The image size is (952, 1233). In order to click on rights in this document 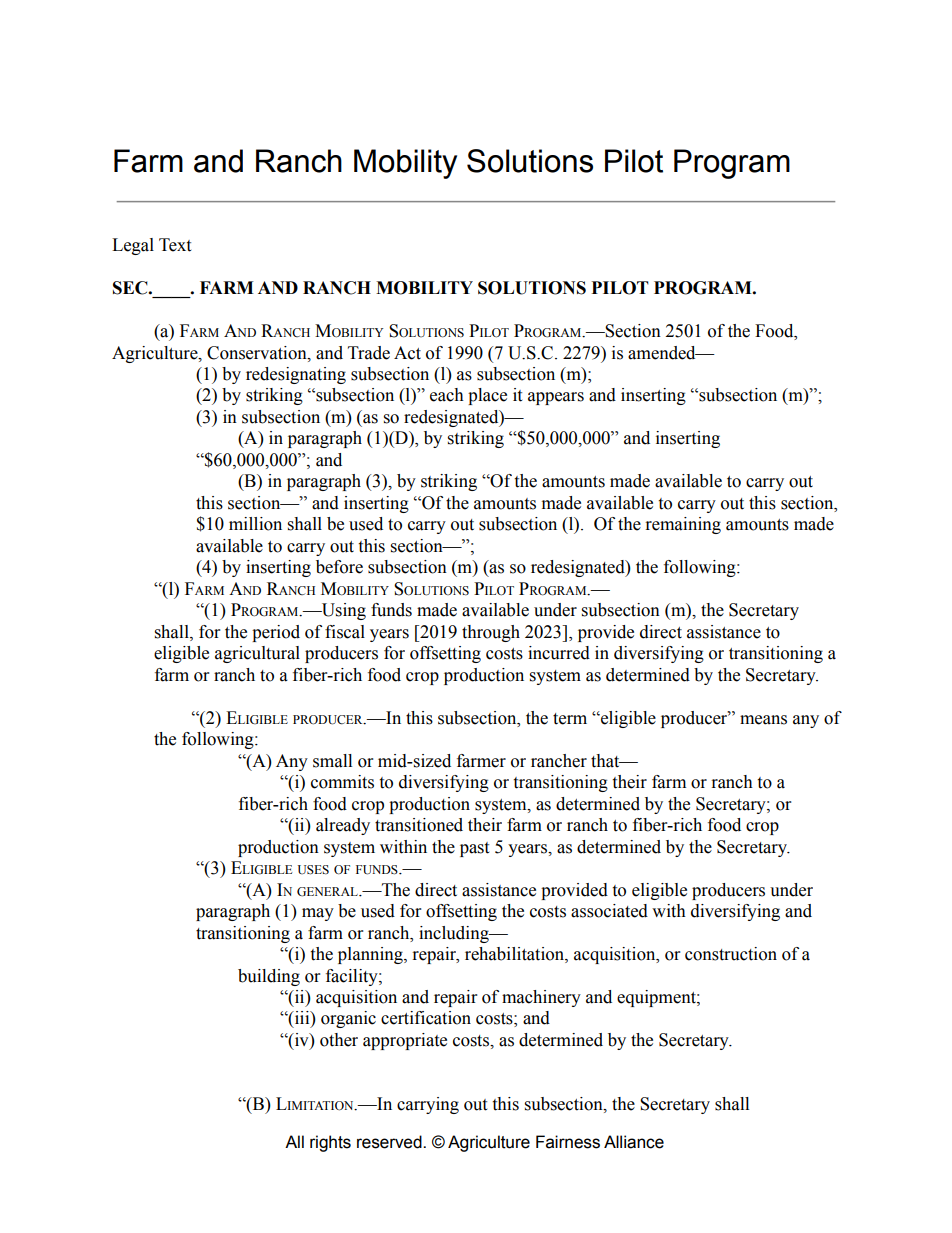, I will do `click(330, 1143)`.
